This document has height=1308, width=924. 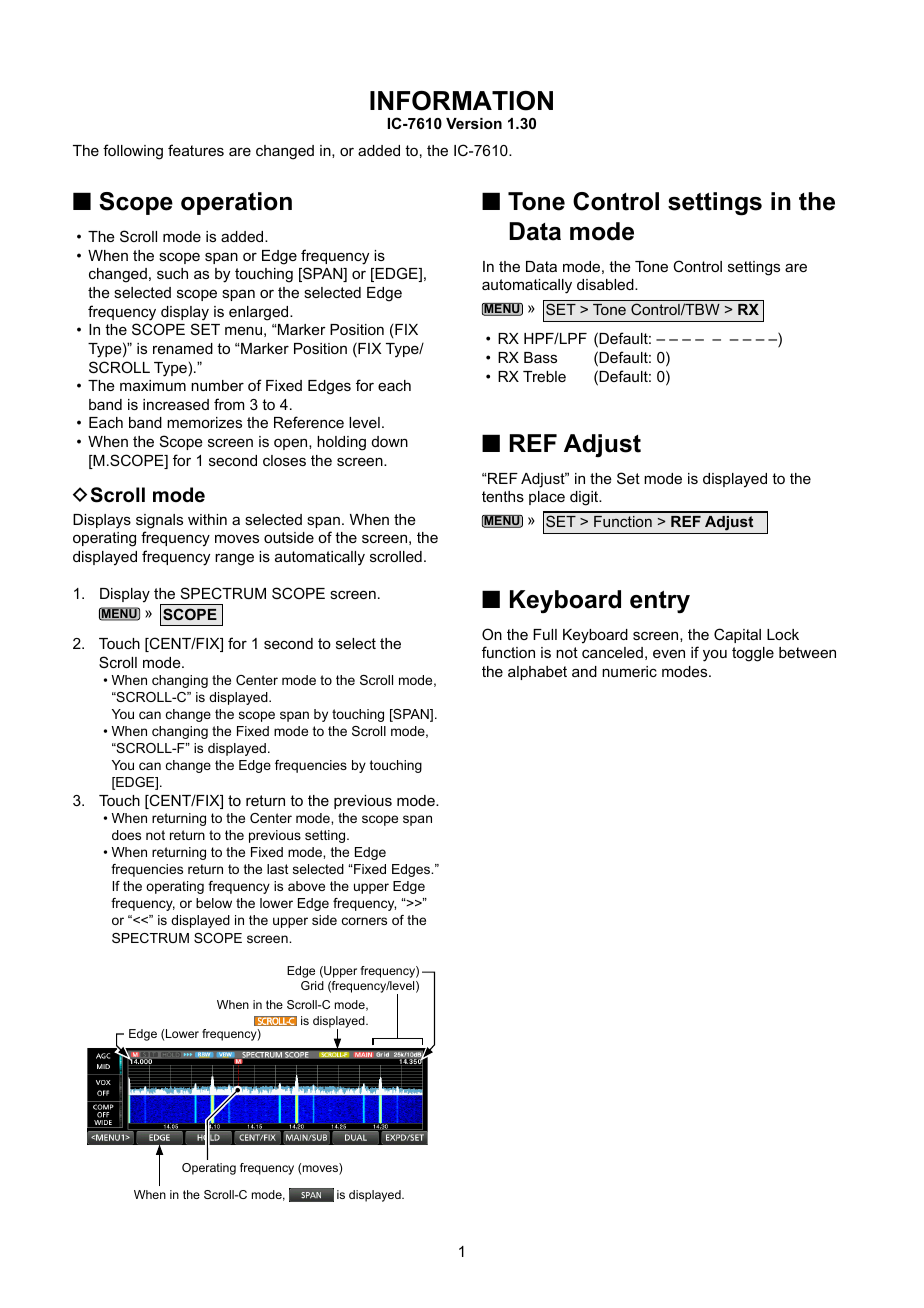 What do you see at coordinates (207, 519) in the document?
I see `within` at bounding box center [207, 519].
